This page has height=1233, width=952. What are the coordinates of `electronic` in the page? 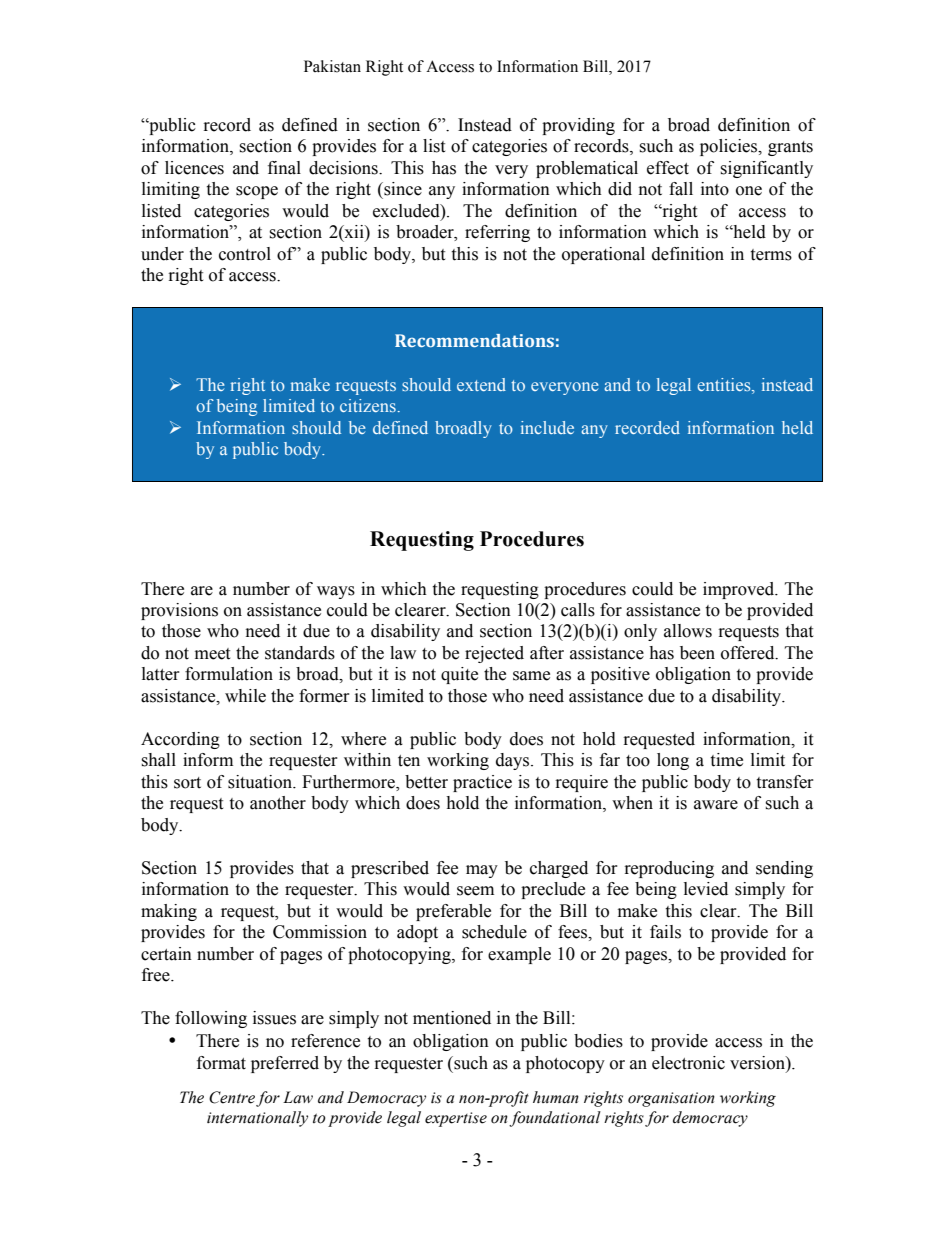 It's located at (688, 1063).
